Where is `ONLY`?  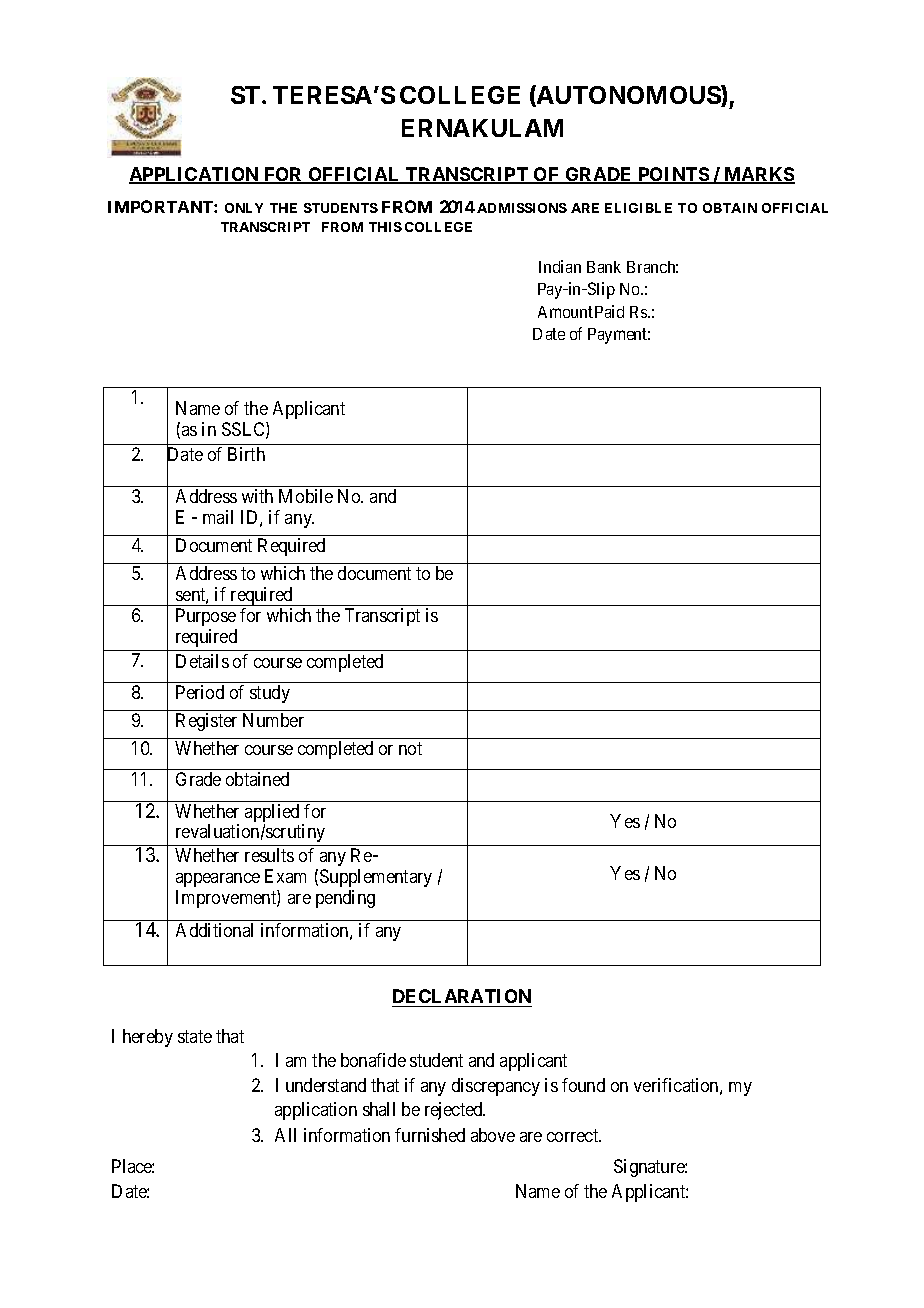
ONLY is located at coordinates (244, 208).
